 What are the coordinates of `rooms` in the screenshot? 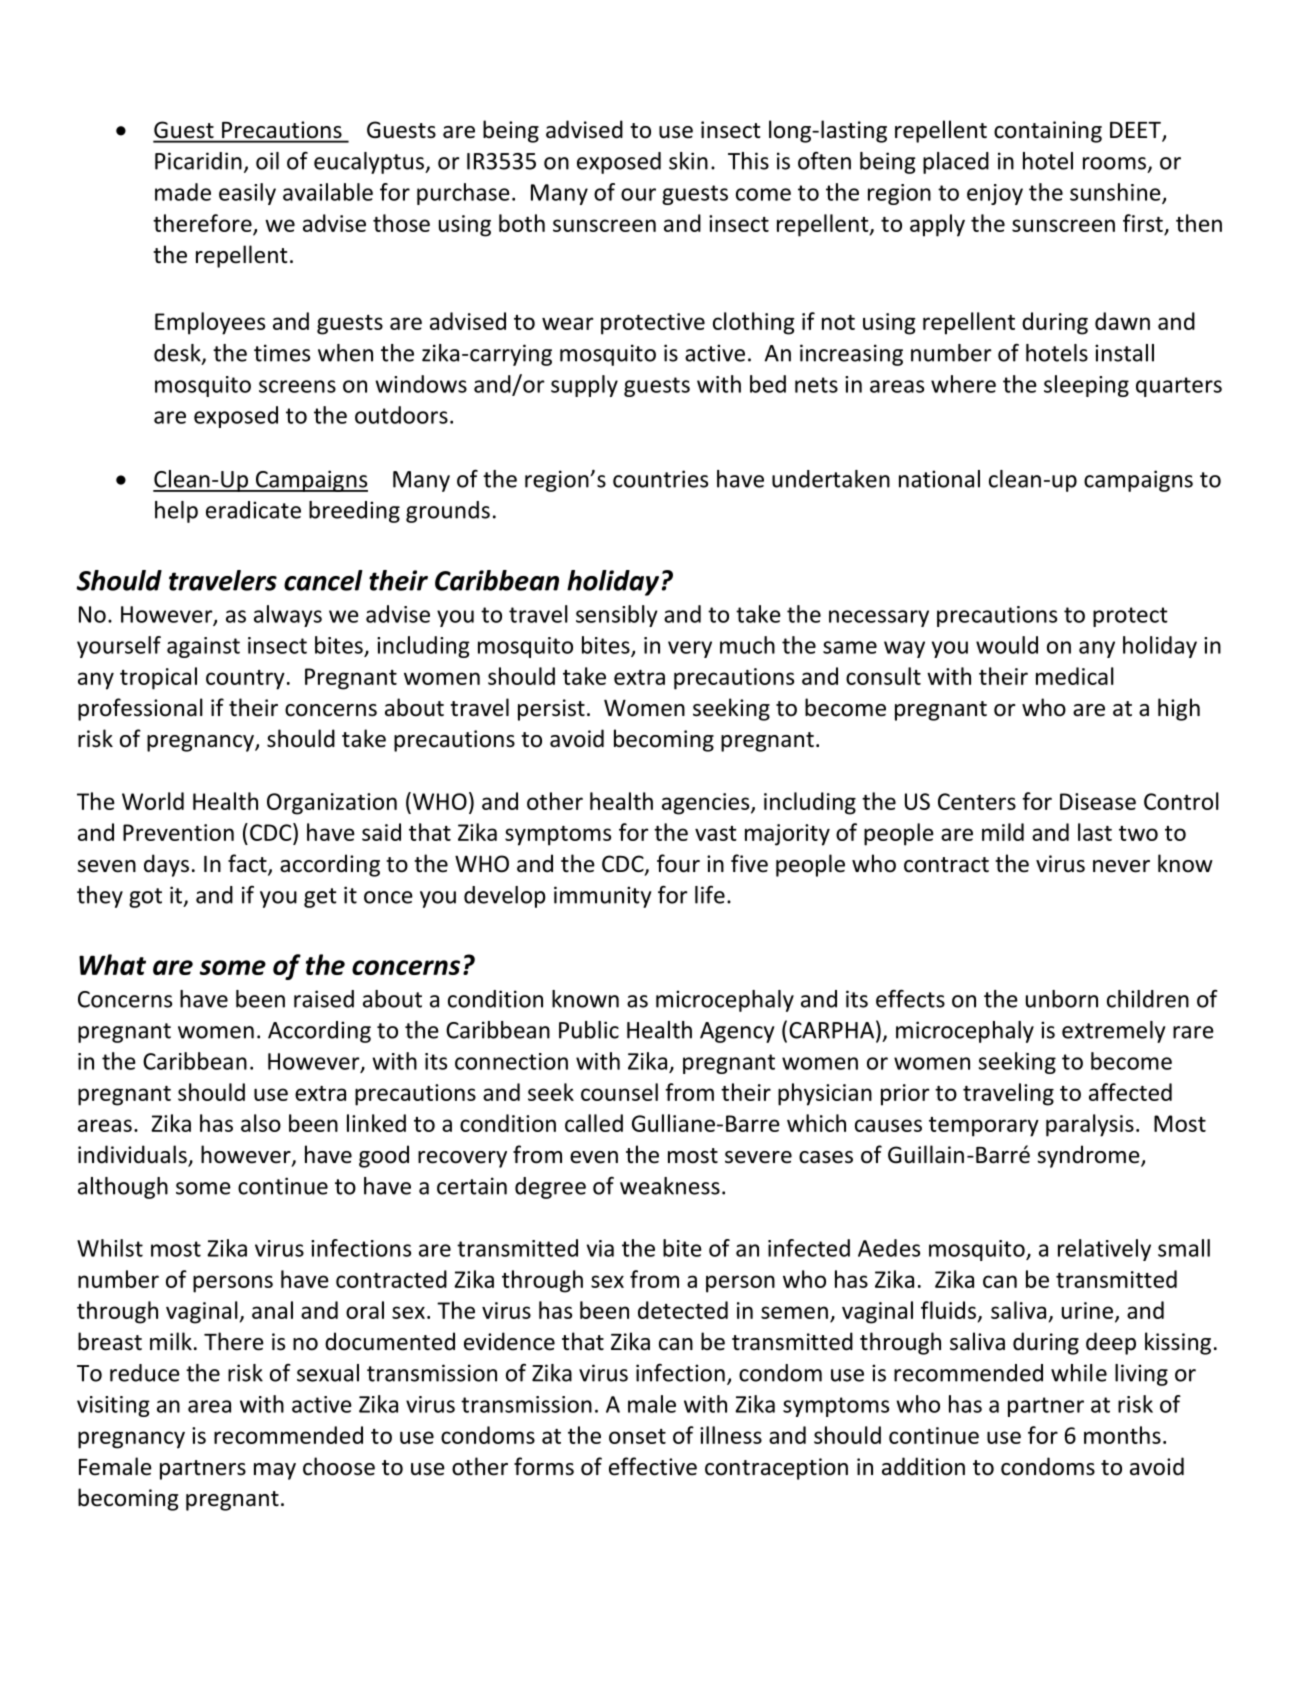 It's located at (1114, 163).
